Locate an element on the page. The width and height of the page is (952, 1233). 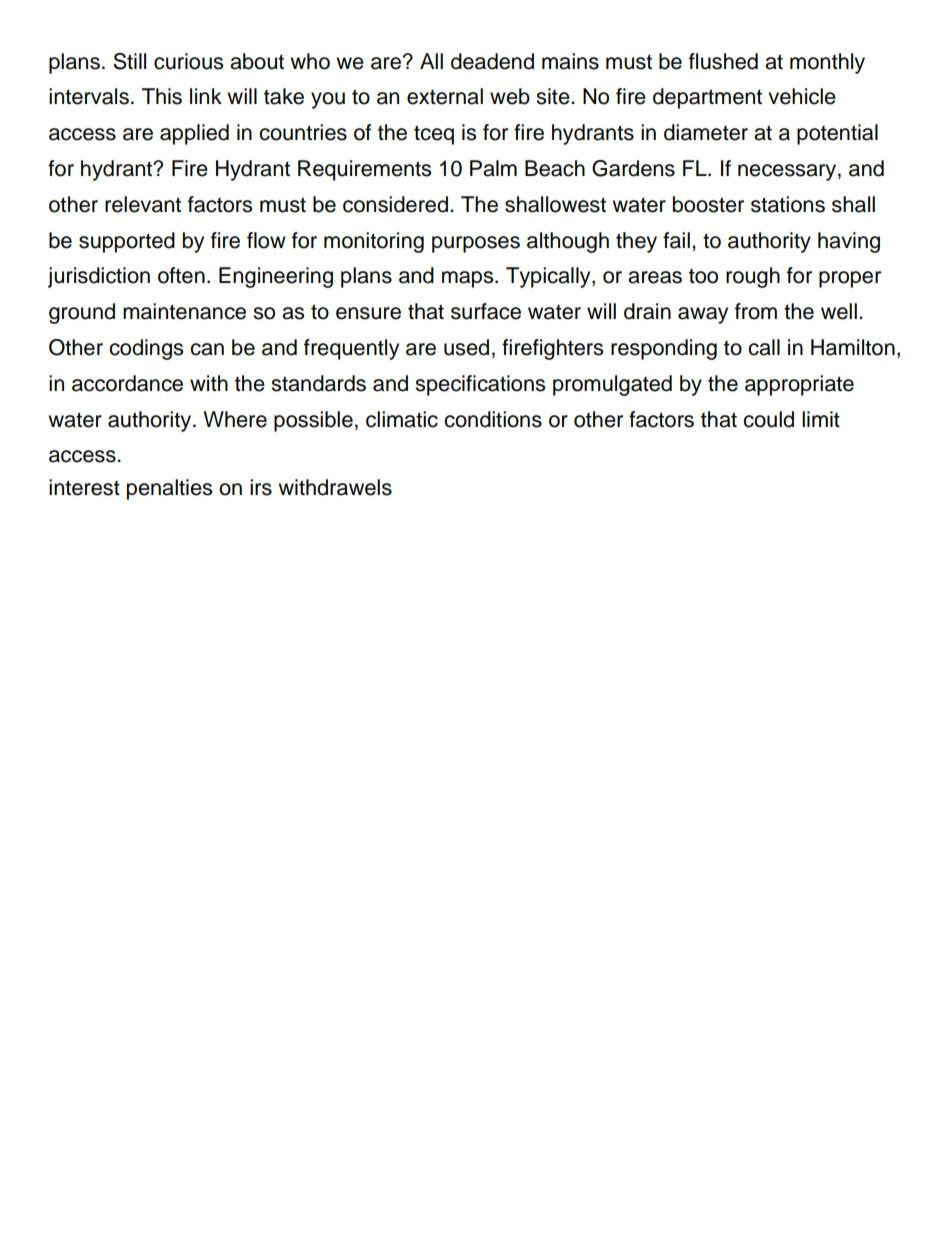
flushed is located at coordinates (723, 61).
